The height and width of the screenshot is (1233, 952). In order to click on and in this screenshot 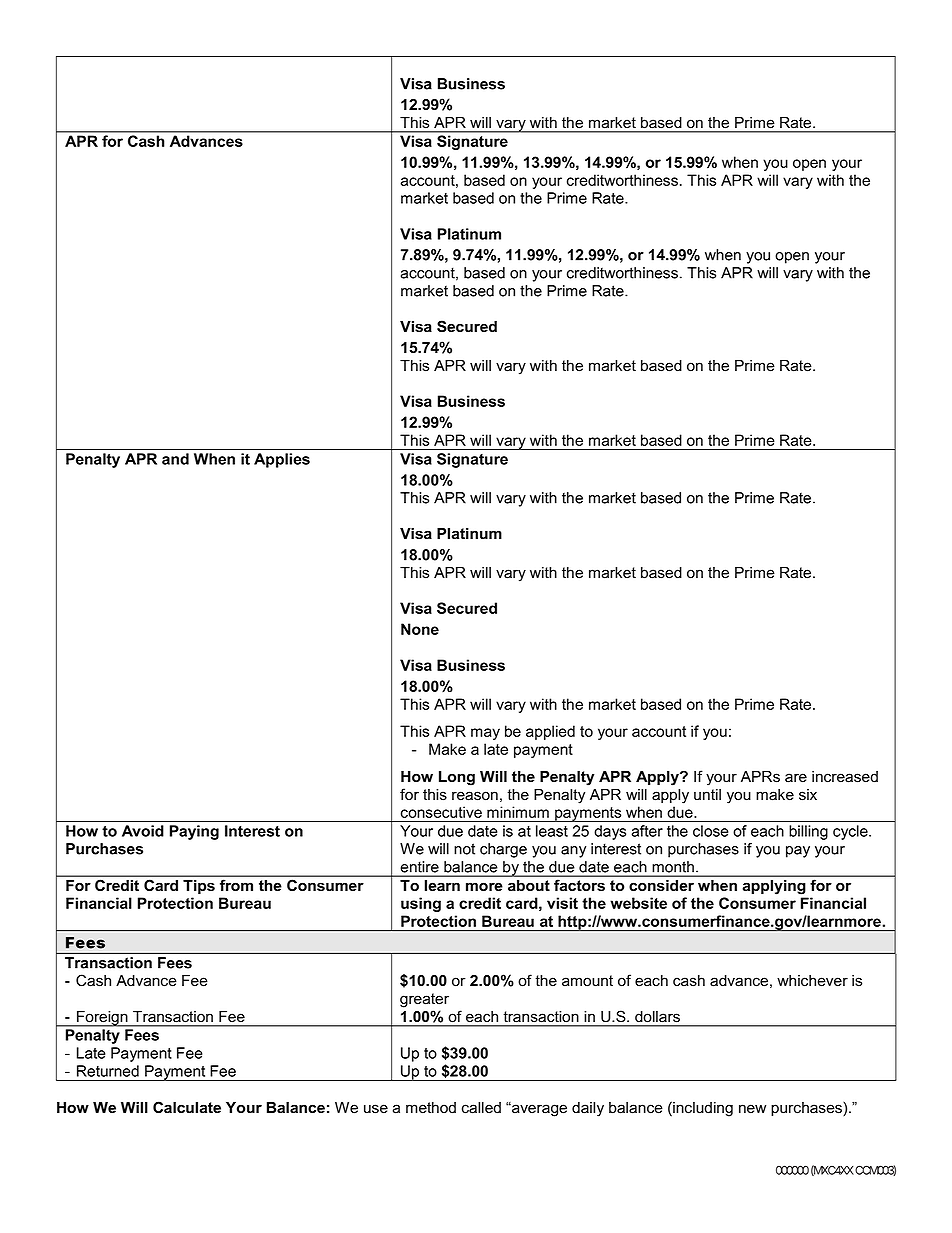, I will do `click(175, 459)`.
